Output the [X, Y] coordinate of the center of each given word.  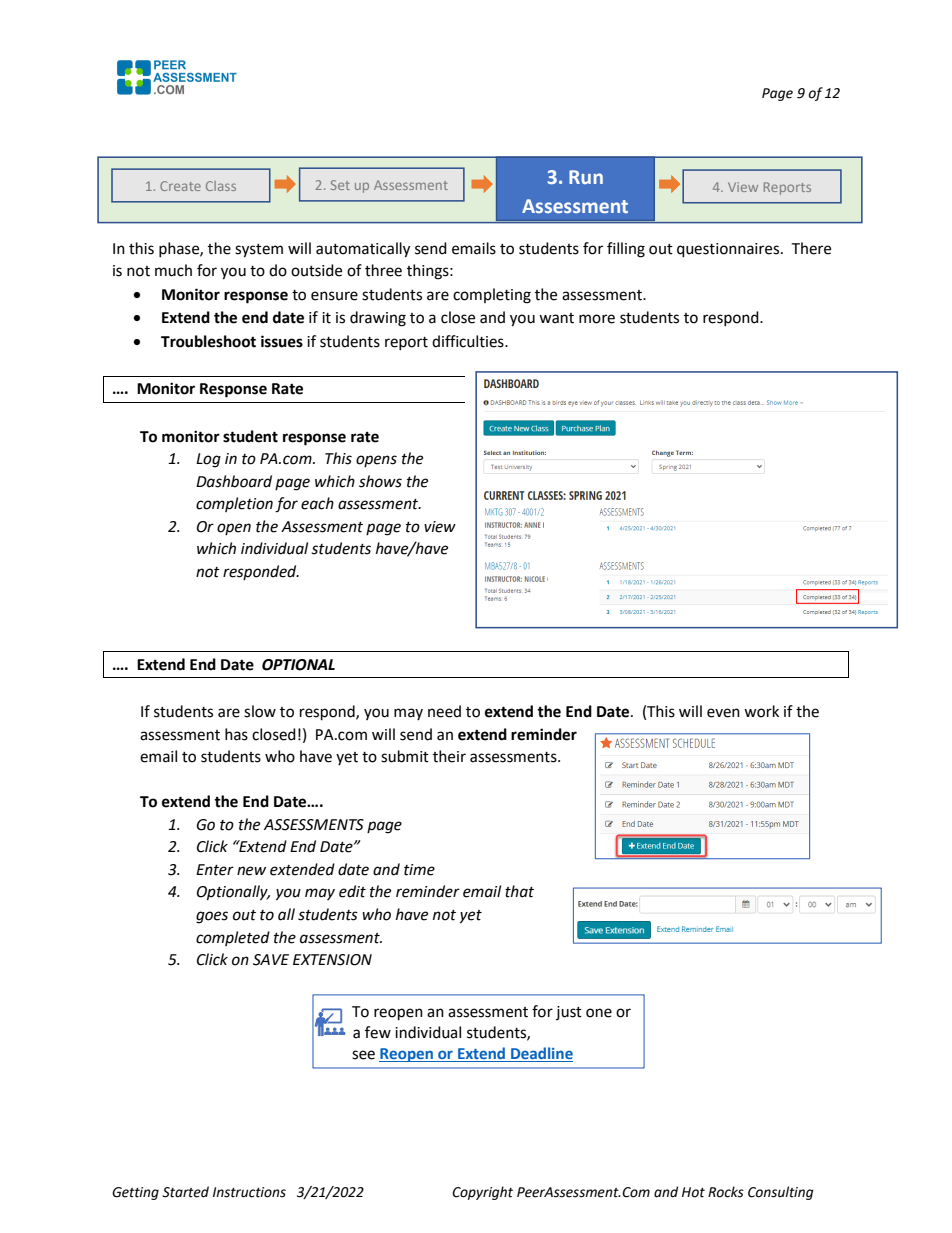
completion [234, 504]
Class [221, 186]
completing [492, 296]
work [761, 711]
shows [380, 481]
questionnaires [729, 250]
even [723, 713]
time [419, 870]
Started [185, 1192]
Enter [215, 870]
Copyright [482, 1193]
